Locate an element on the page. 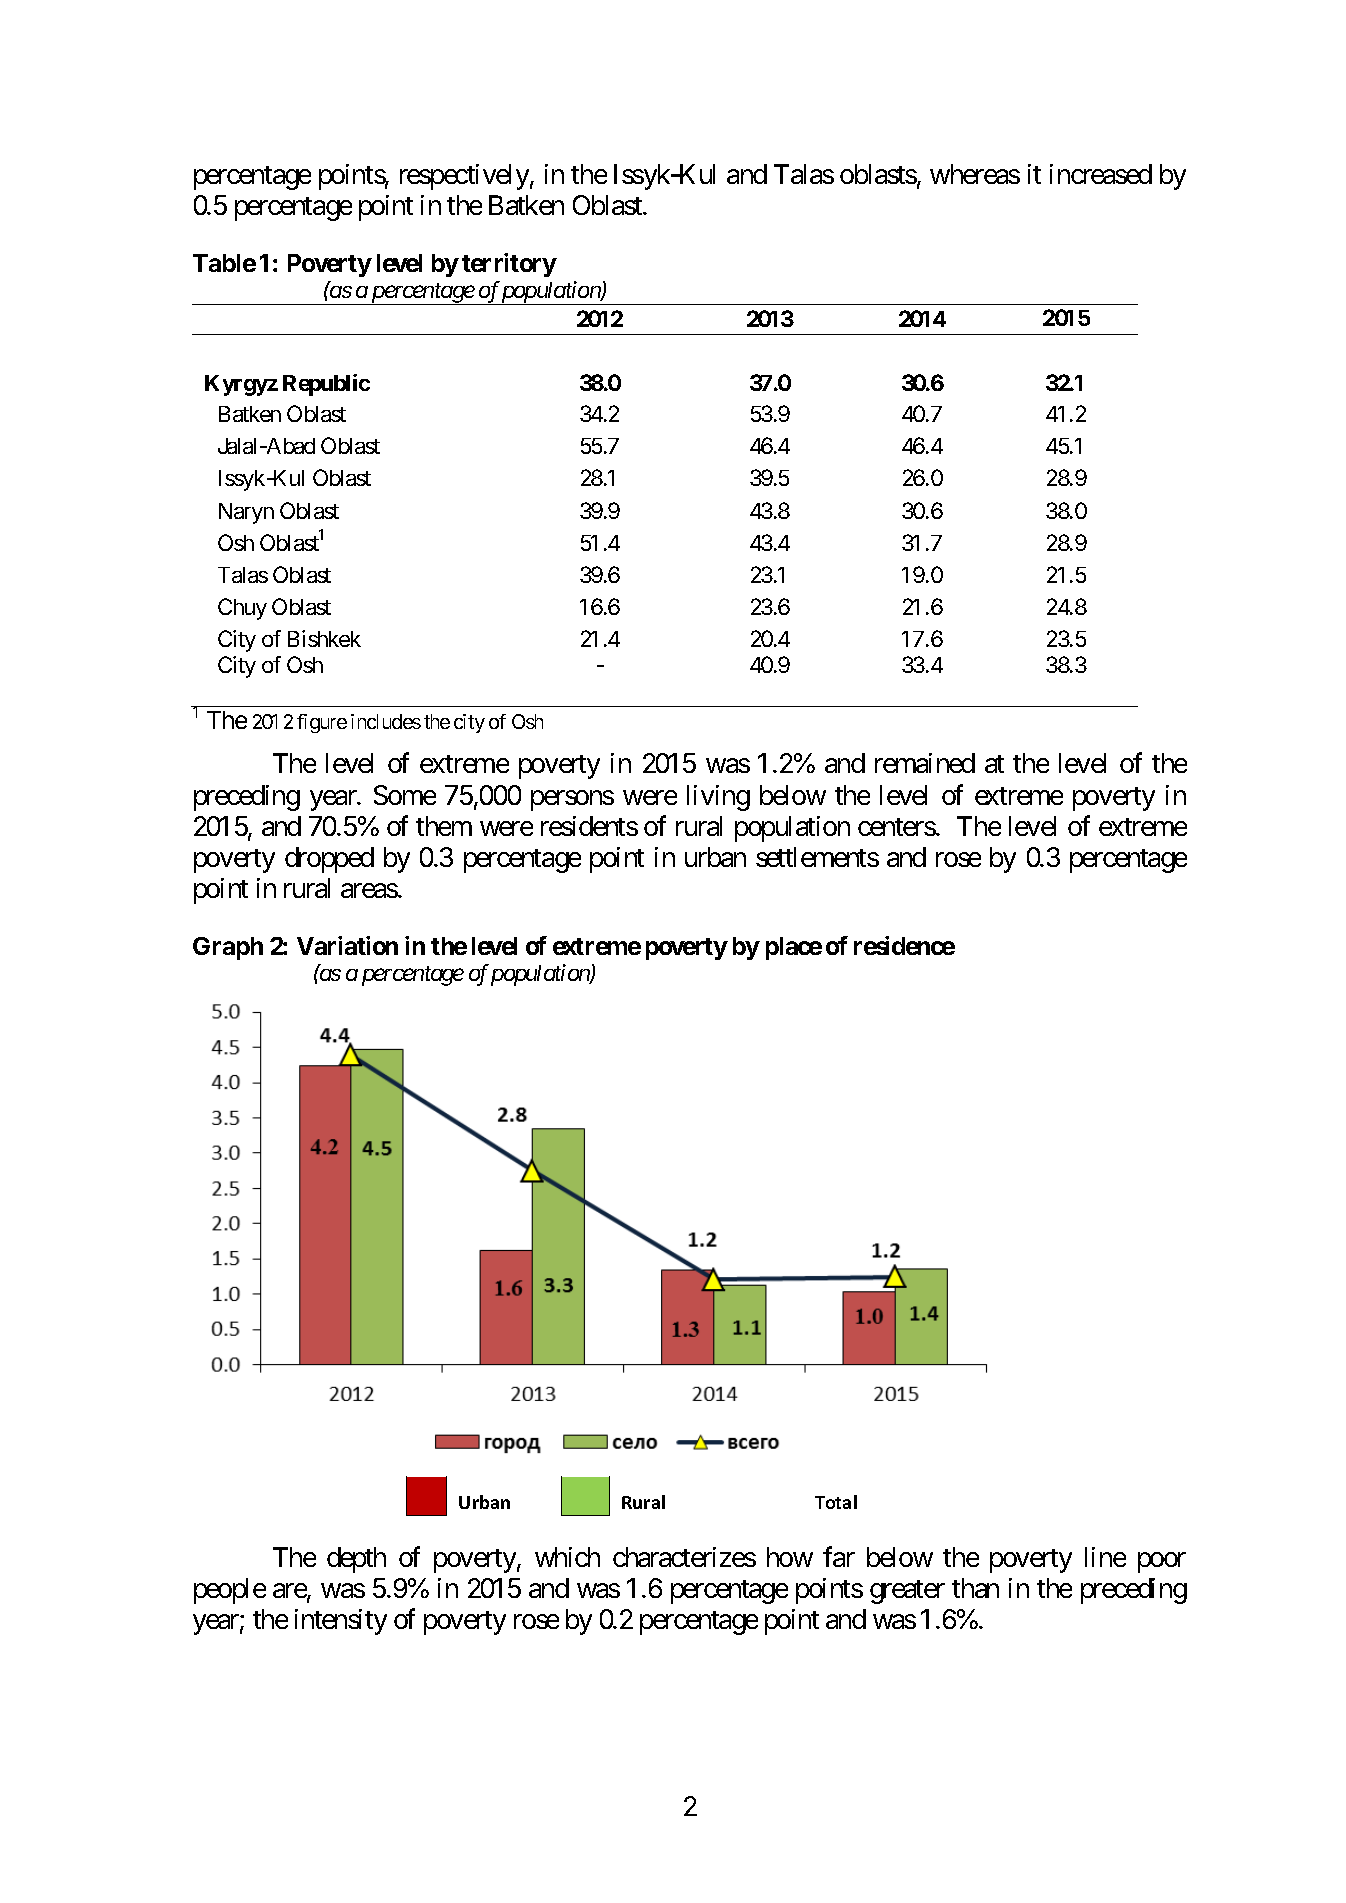 Image resolution: width=1346 pixels, height=1903 pixels. than is located at coordinates (975, 1588).
